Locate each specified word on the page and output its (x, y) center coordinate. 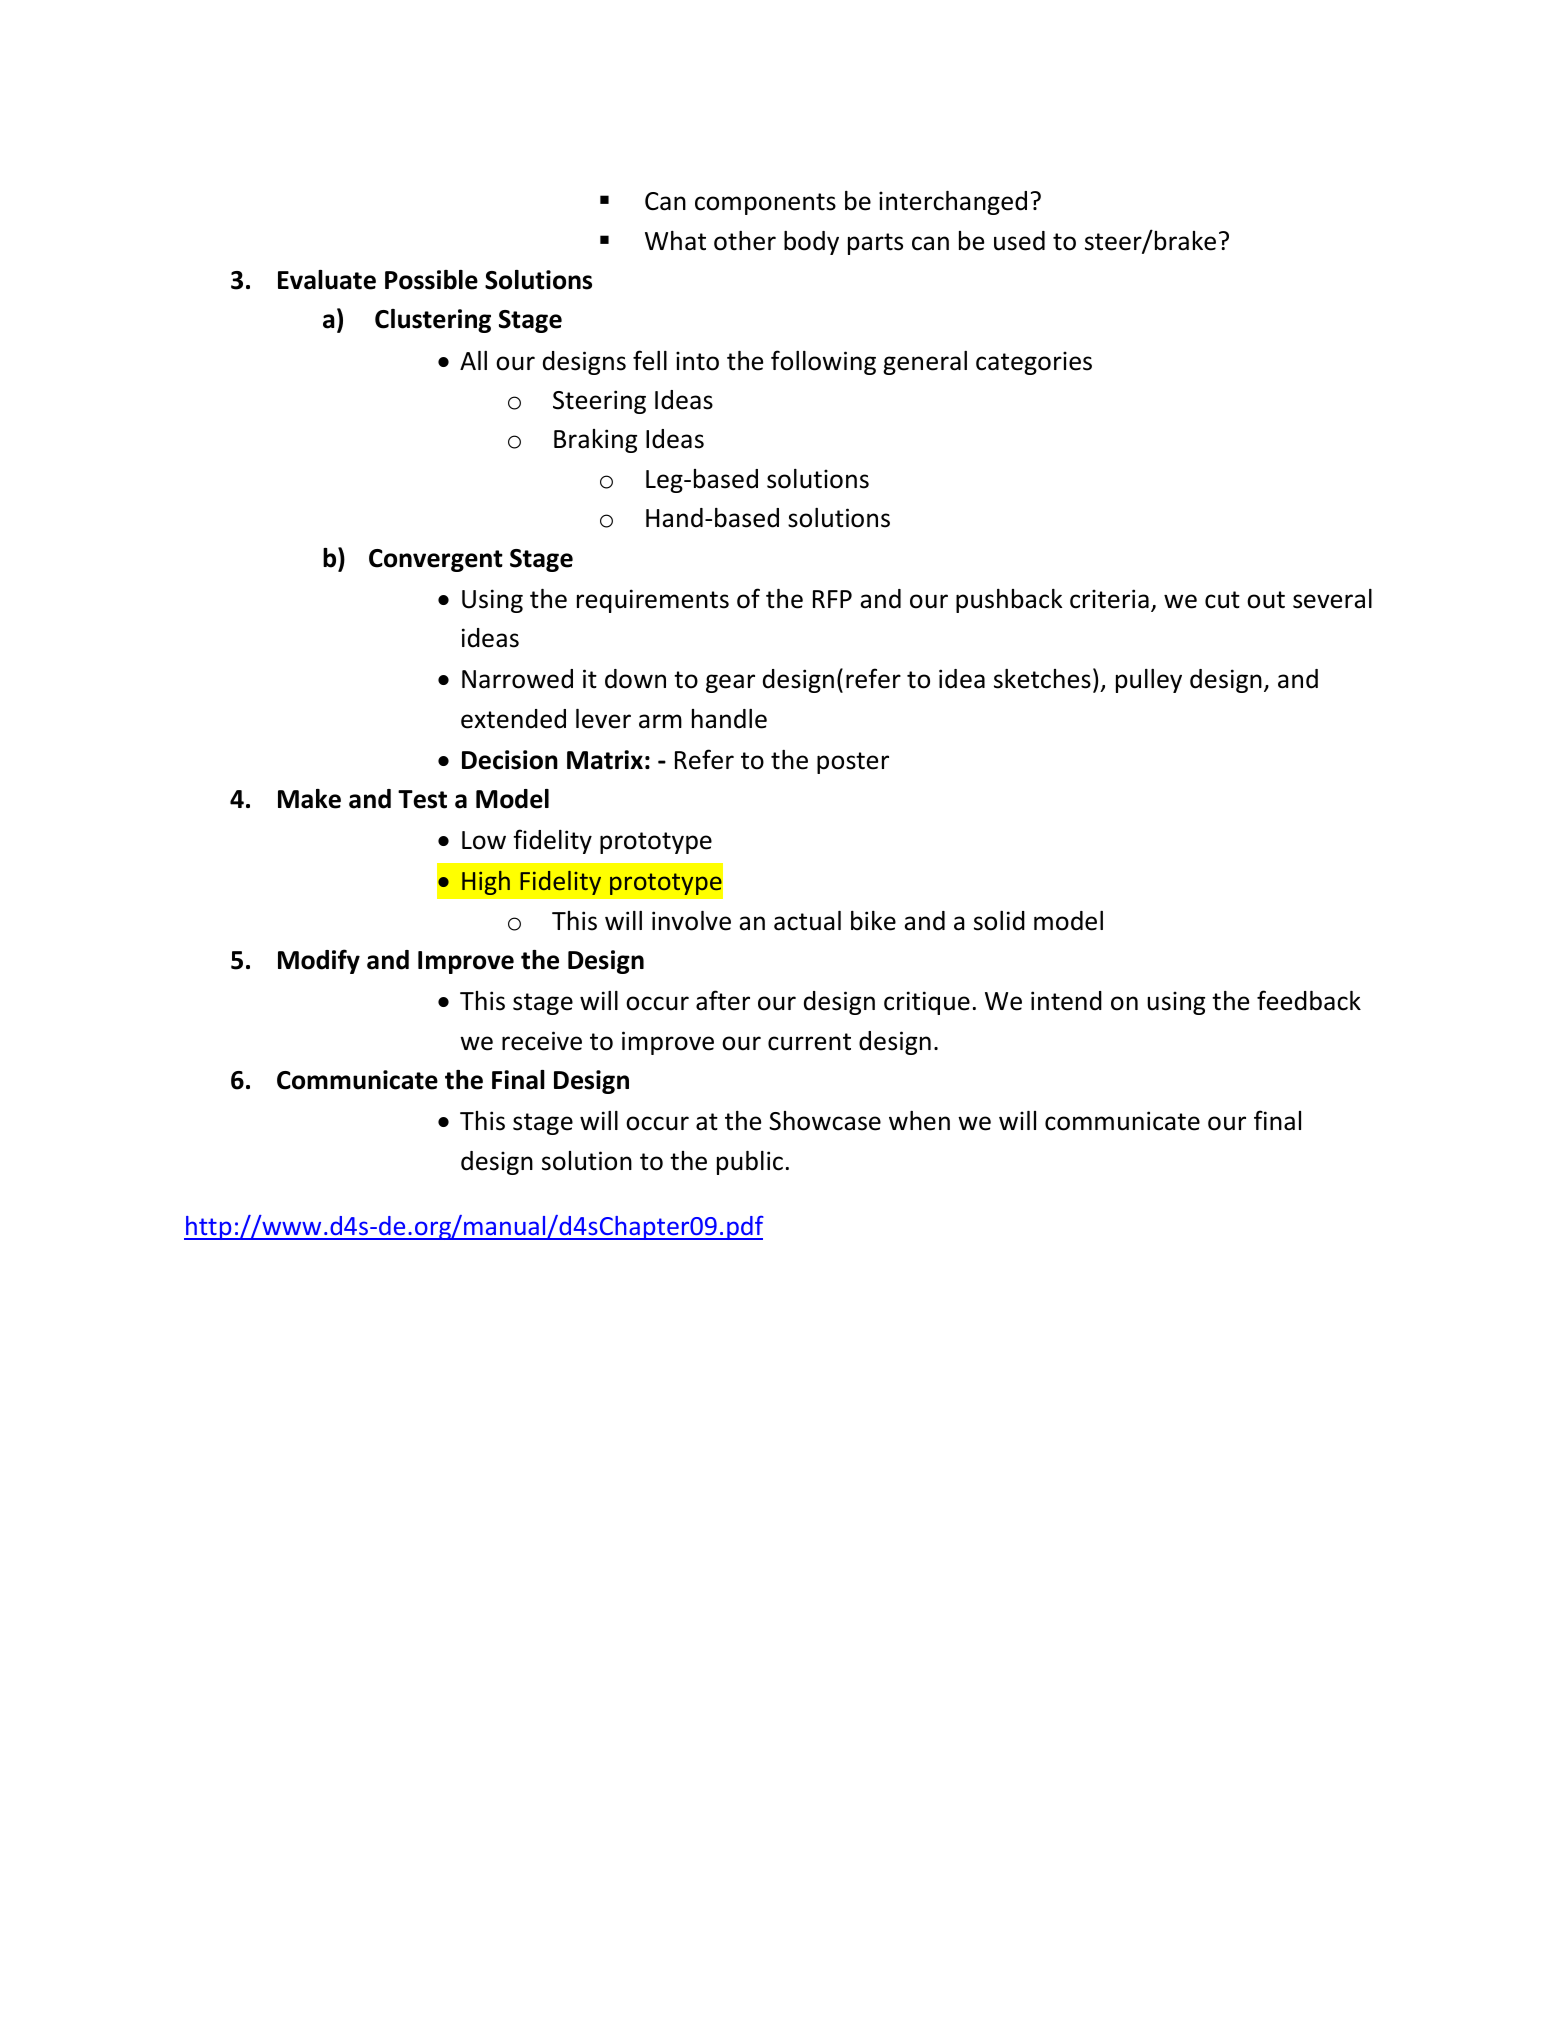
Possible (431, 280)
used (1019, 241)
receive (542, 1041)
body (811, 243)
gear (730, 683)
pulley (1149, 681)
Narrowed (517, 679)
